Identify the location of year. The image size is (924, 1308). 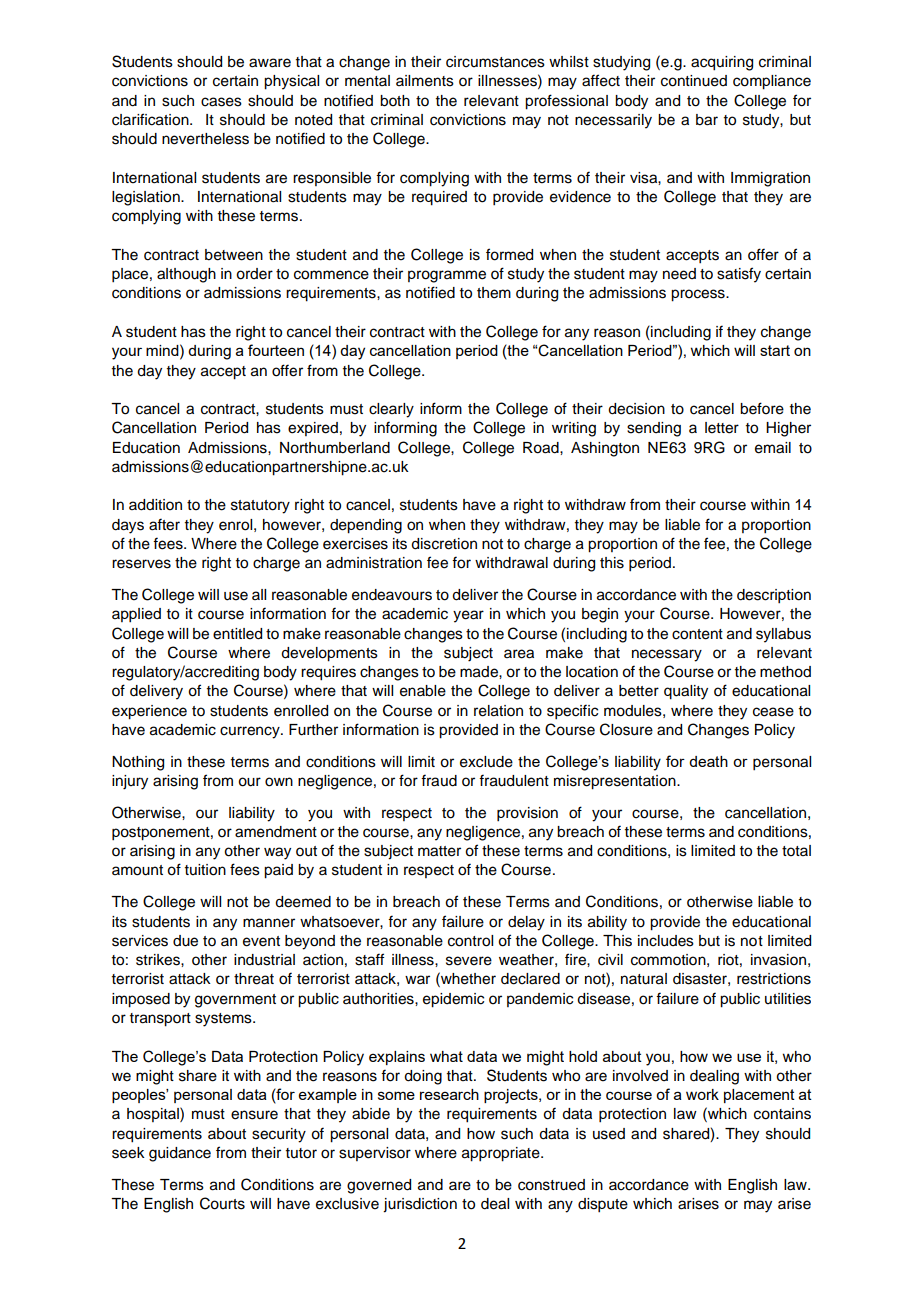
(468, 616).
